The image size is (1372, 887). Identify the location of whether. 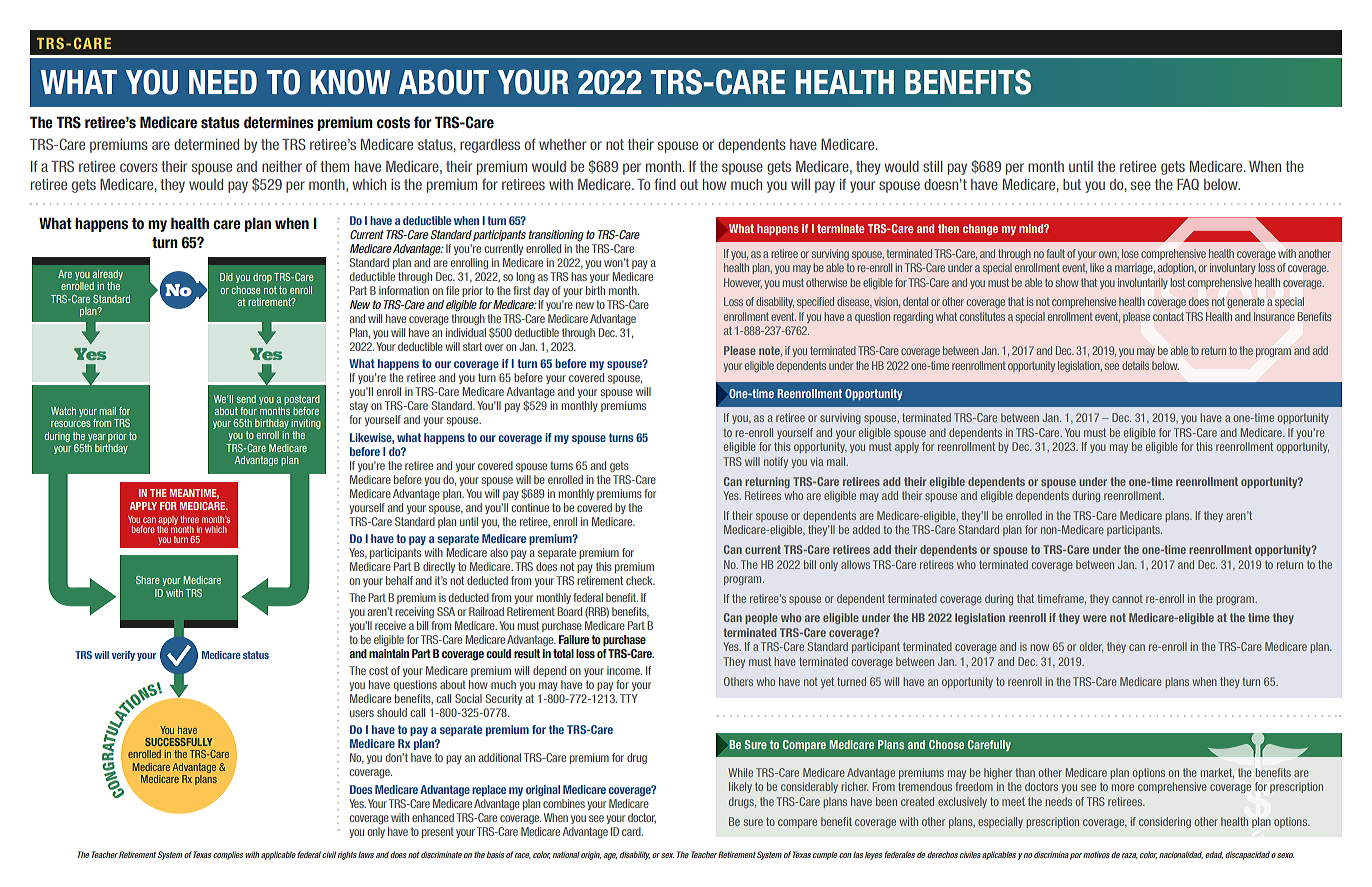
(562, 144).
